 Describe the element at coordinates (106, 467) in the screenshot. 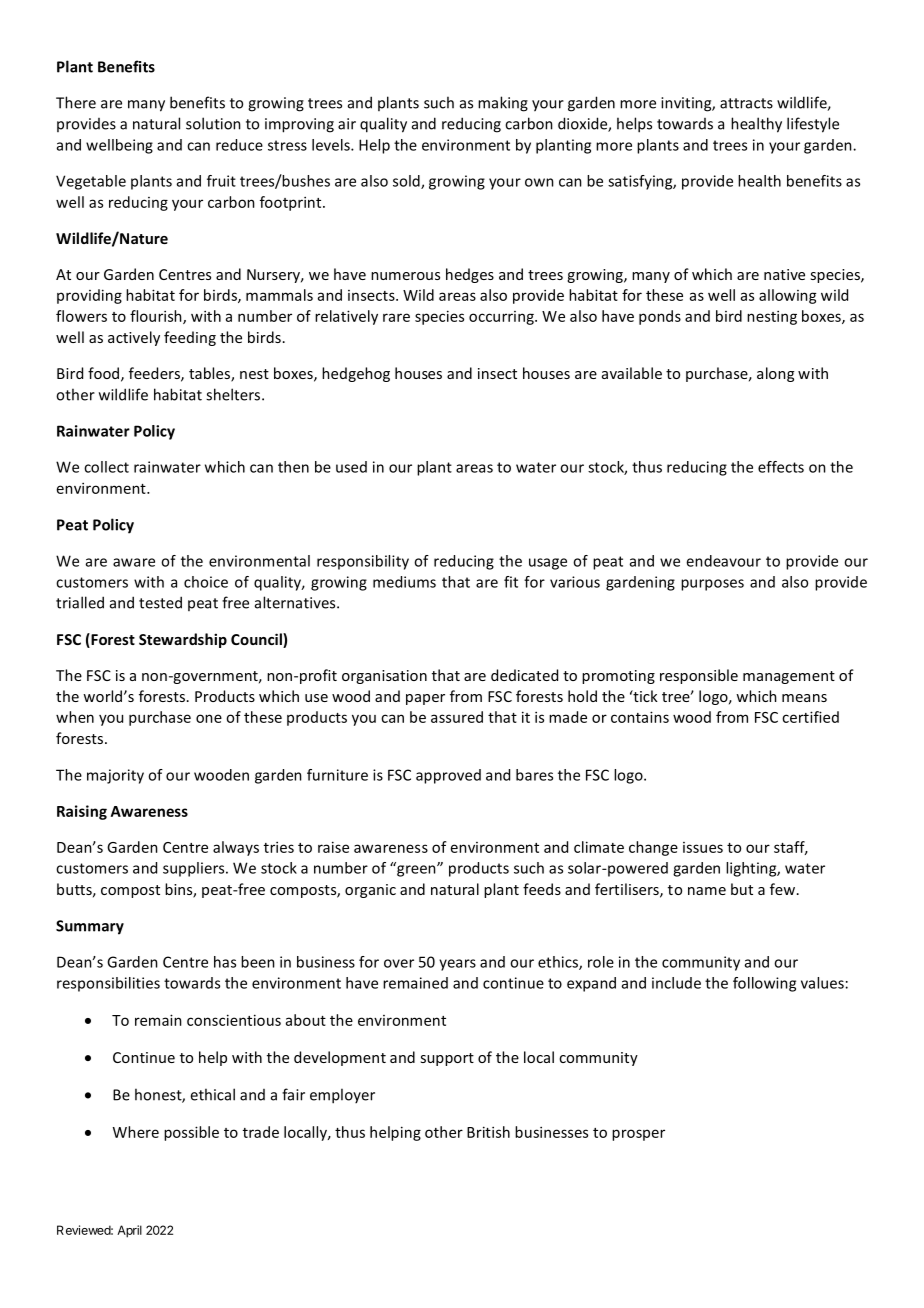

I see `collect` at that location.
